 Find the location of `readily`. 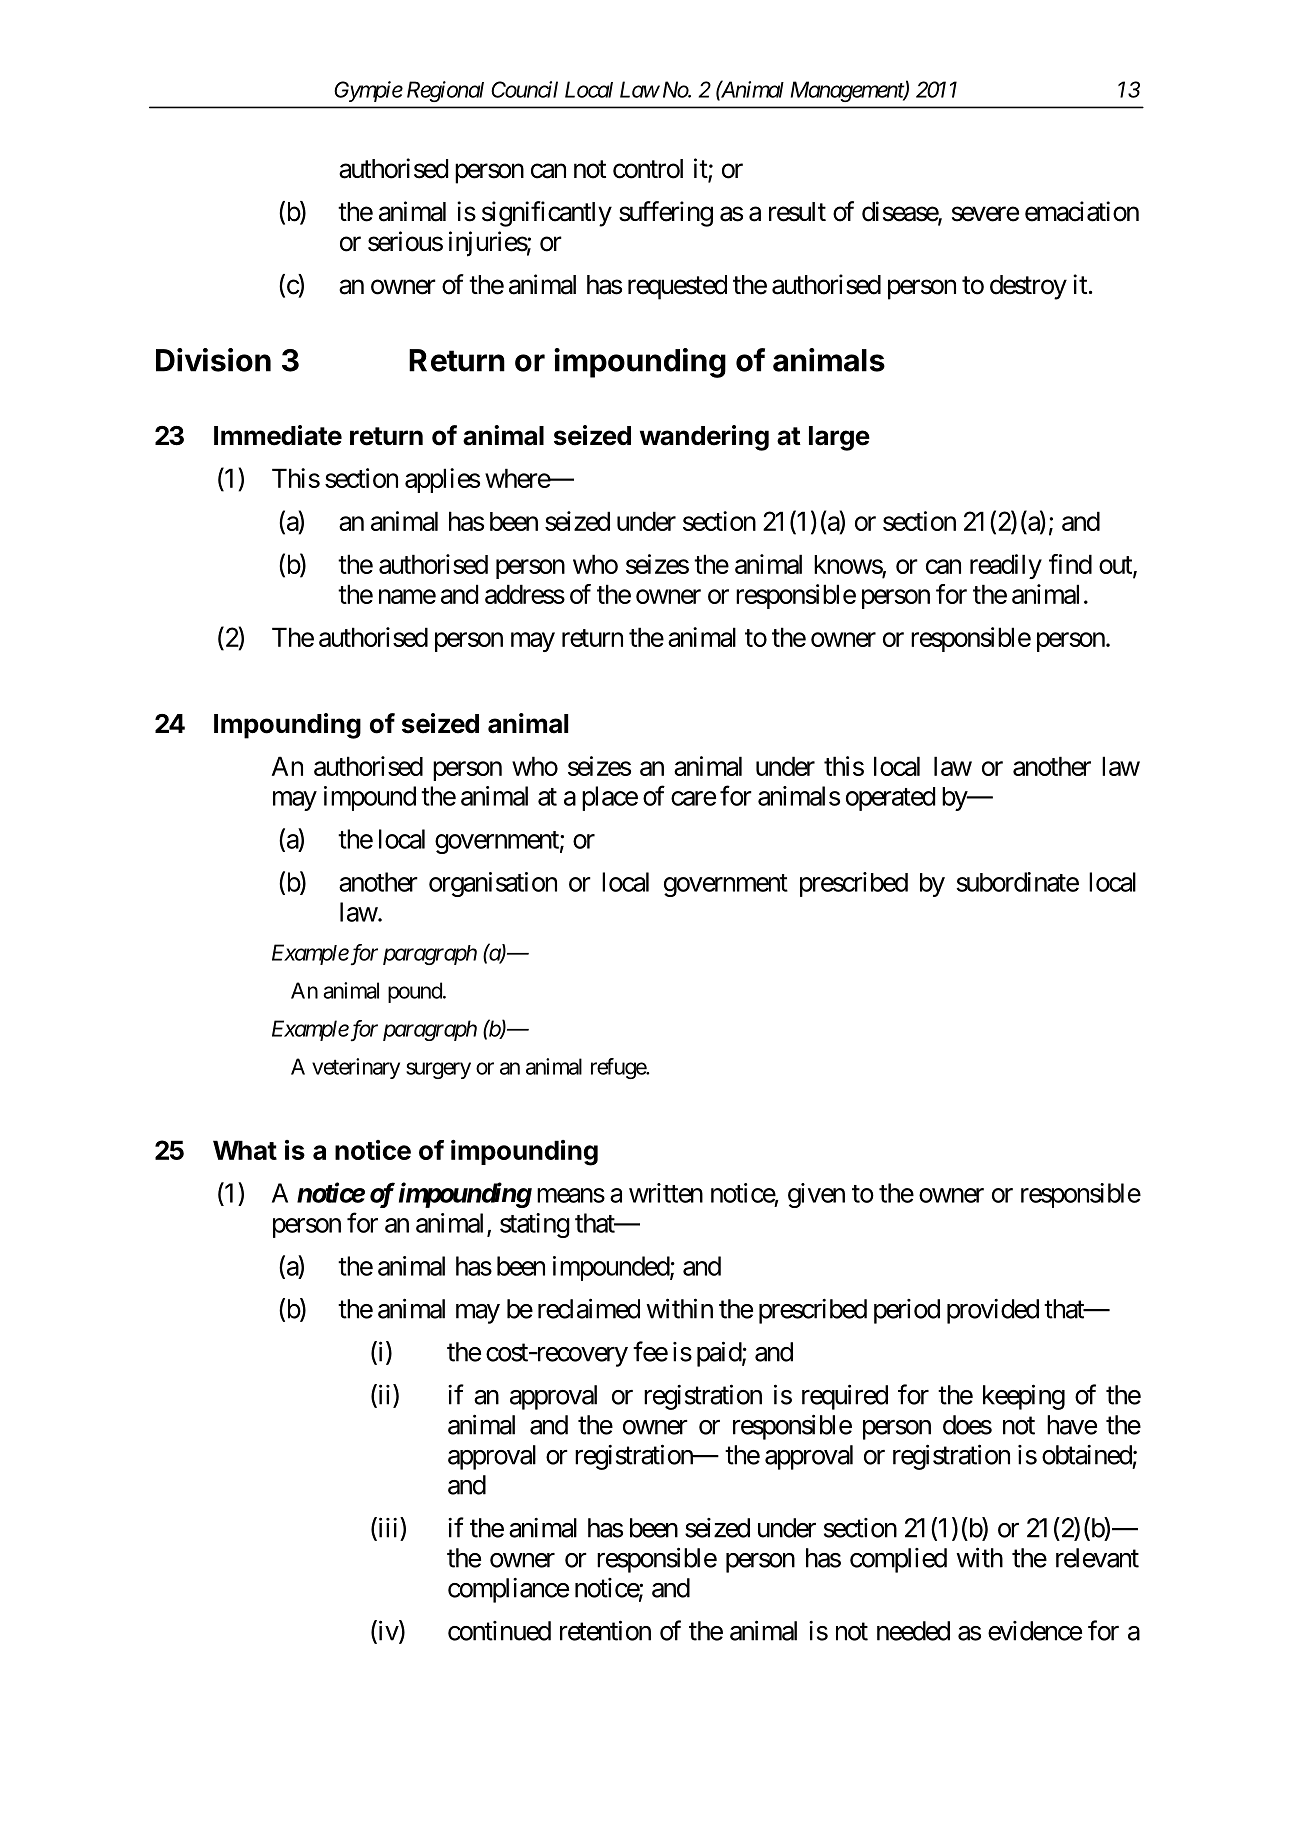

readily is located at coordinates (1006, 566).
